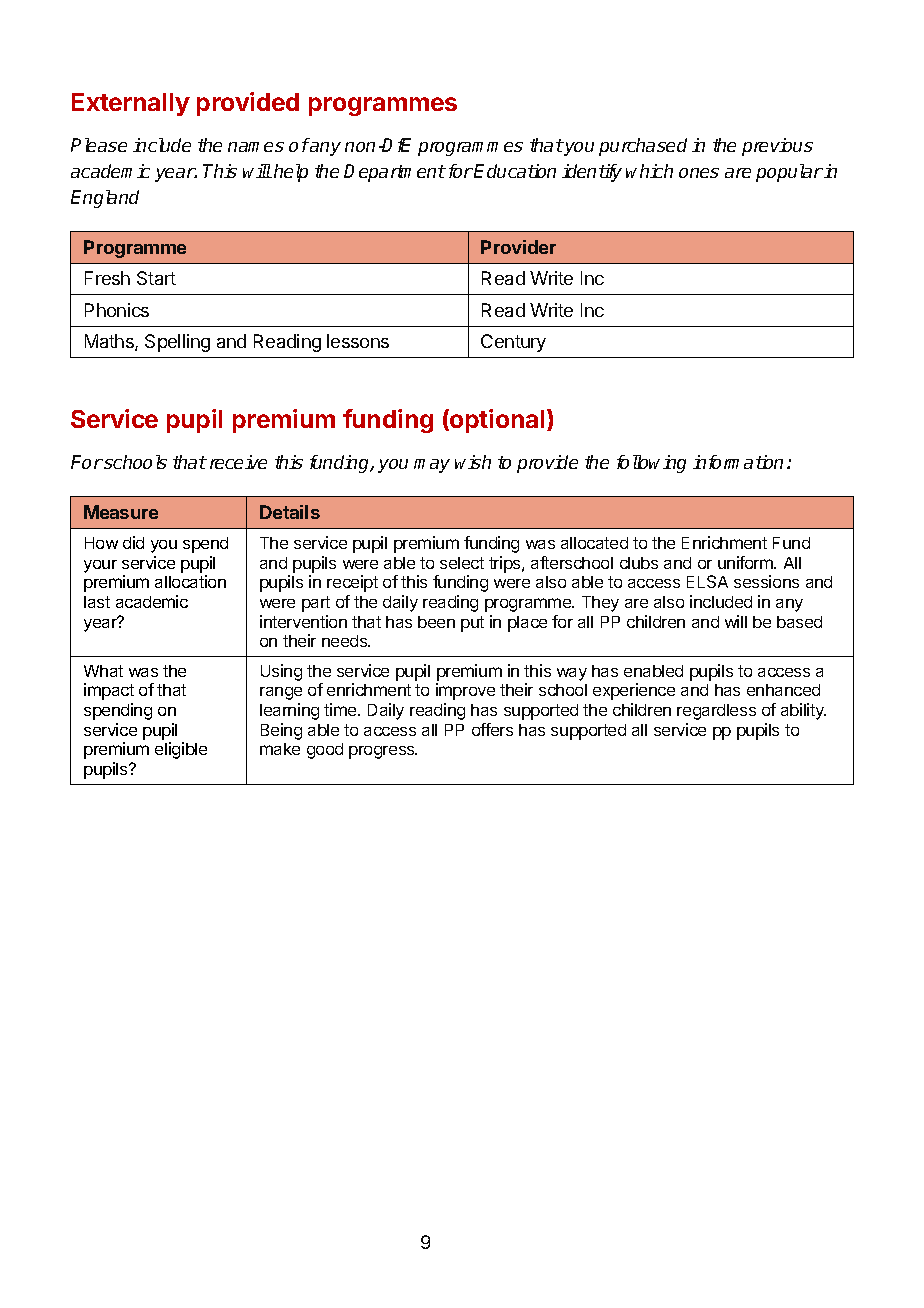 The height and width of the image is (1308, 924). Describe the element at coordinates (707, 581) in the image. I see `ELSA` at that location.
